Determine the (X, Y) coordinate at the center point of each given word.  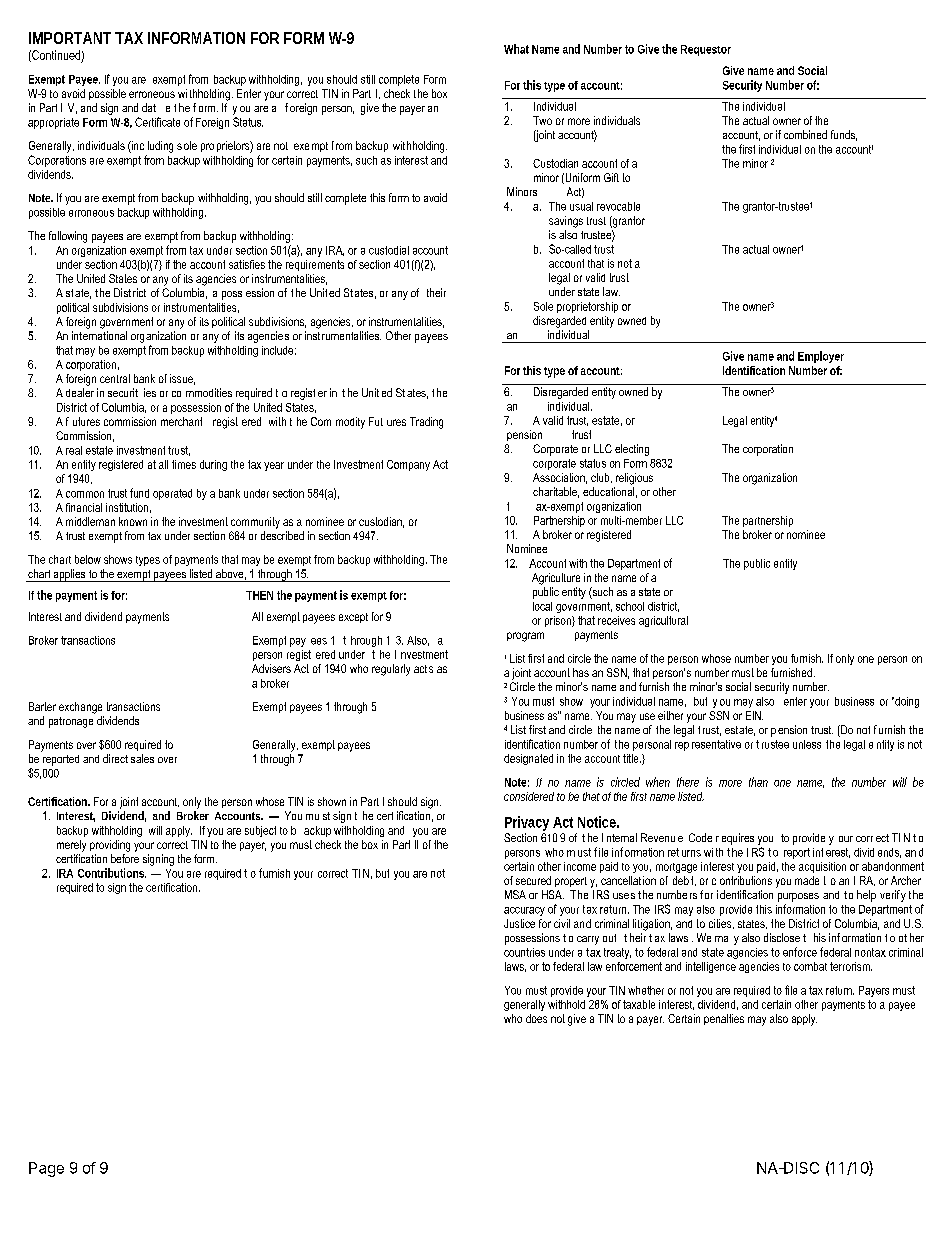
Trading (426, 423)
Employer (821, 357)
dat (149, 107)
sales (142, 758)
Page (46, 1169)
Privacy (527, 825)
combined (805, 134)
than (758, 782)
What (516, 49)
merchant (181, 421)
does (536, 1018)
